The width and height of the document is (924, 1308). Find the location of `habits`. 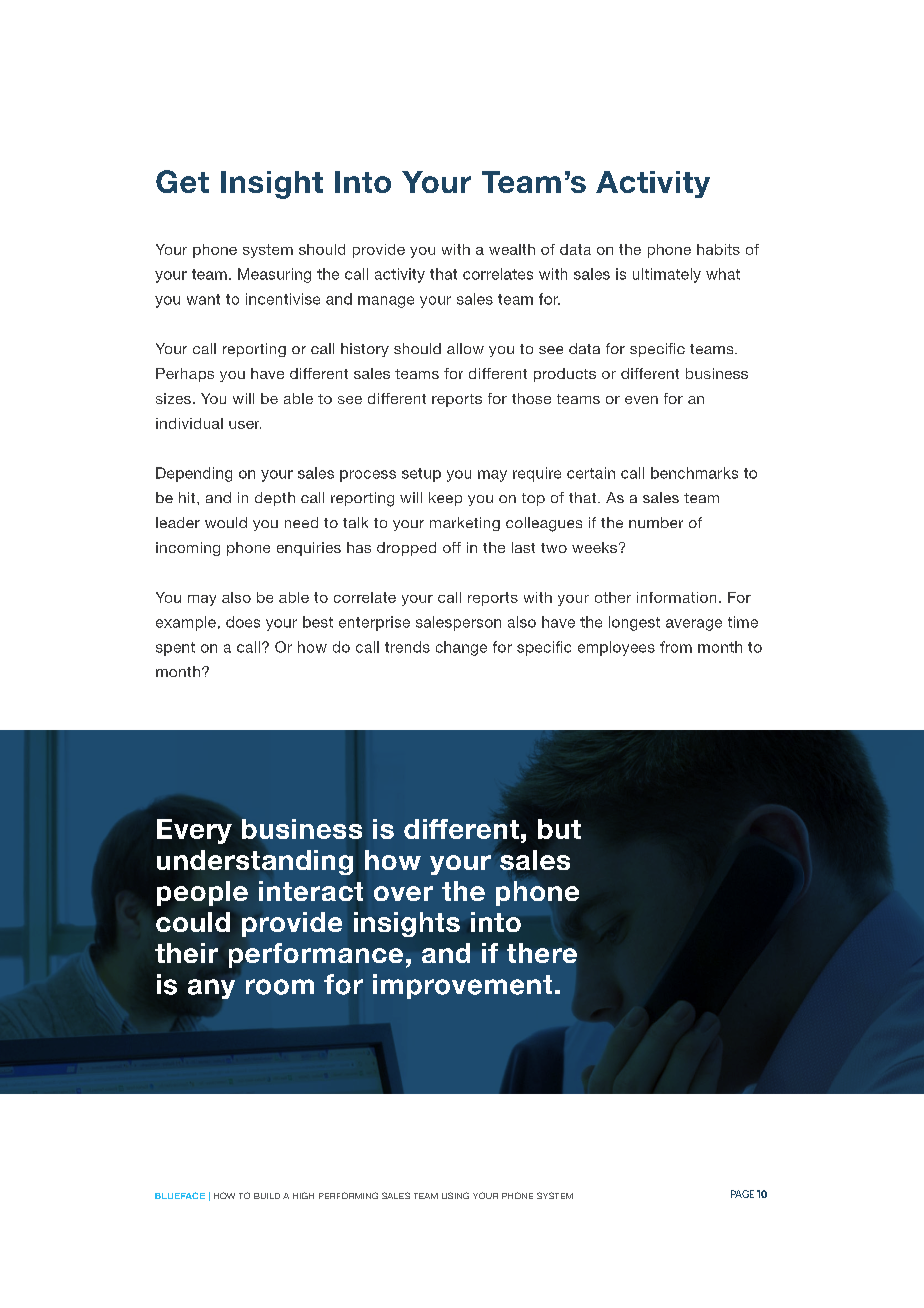

habits is located at coordinates (718, 249).
